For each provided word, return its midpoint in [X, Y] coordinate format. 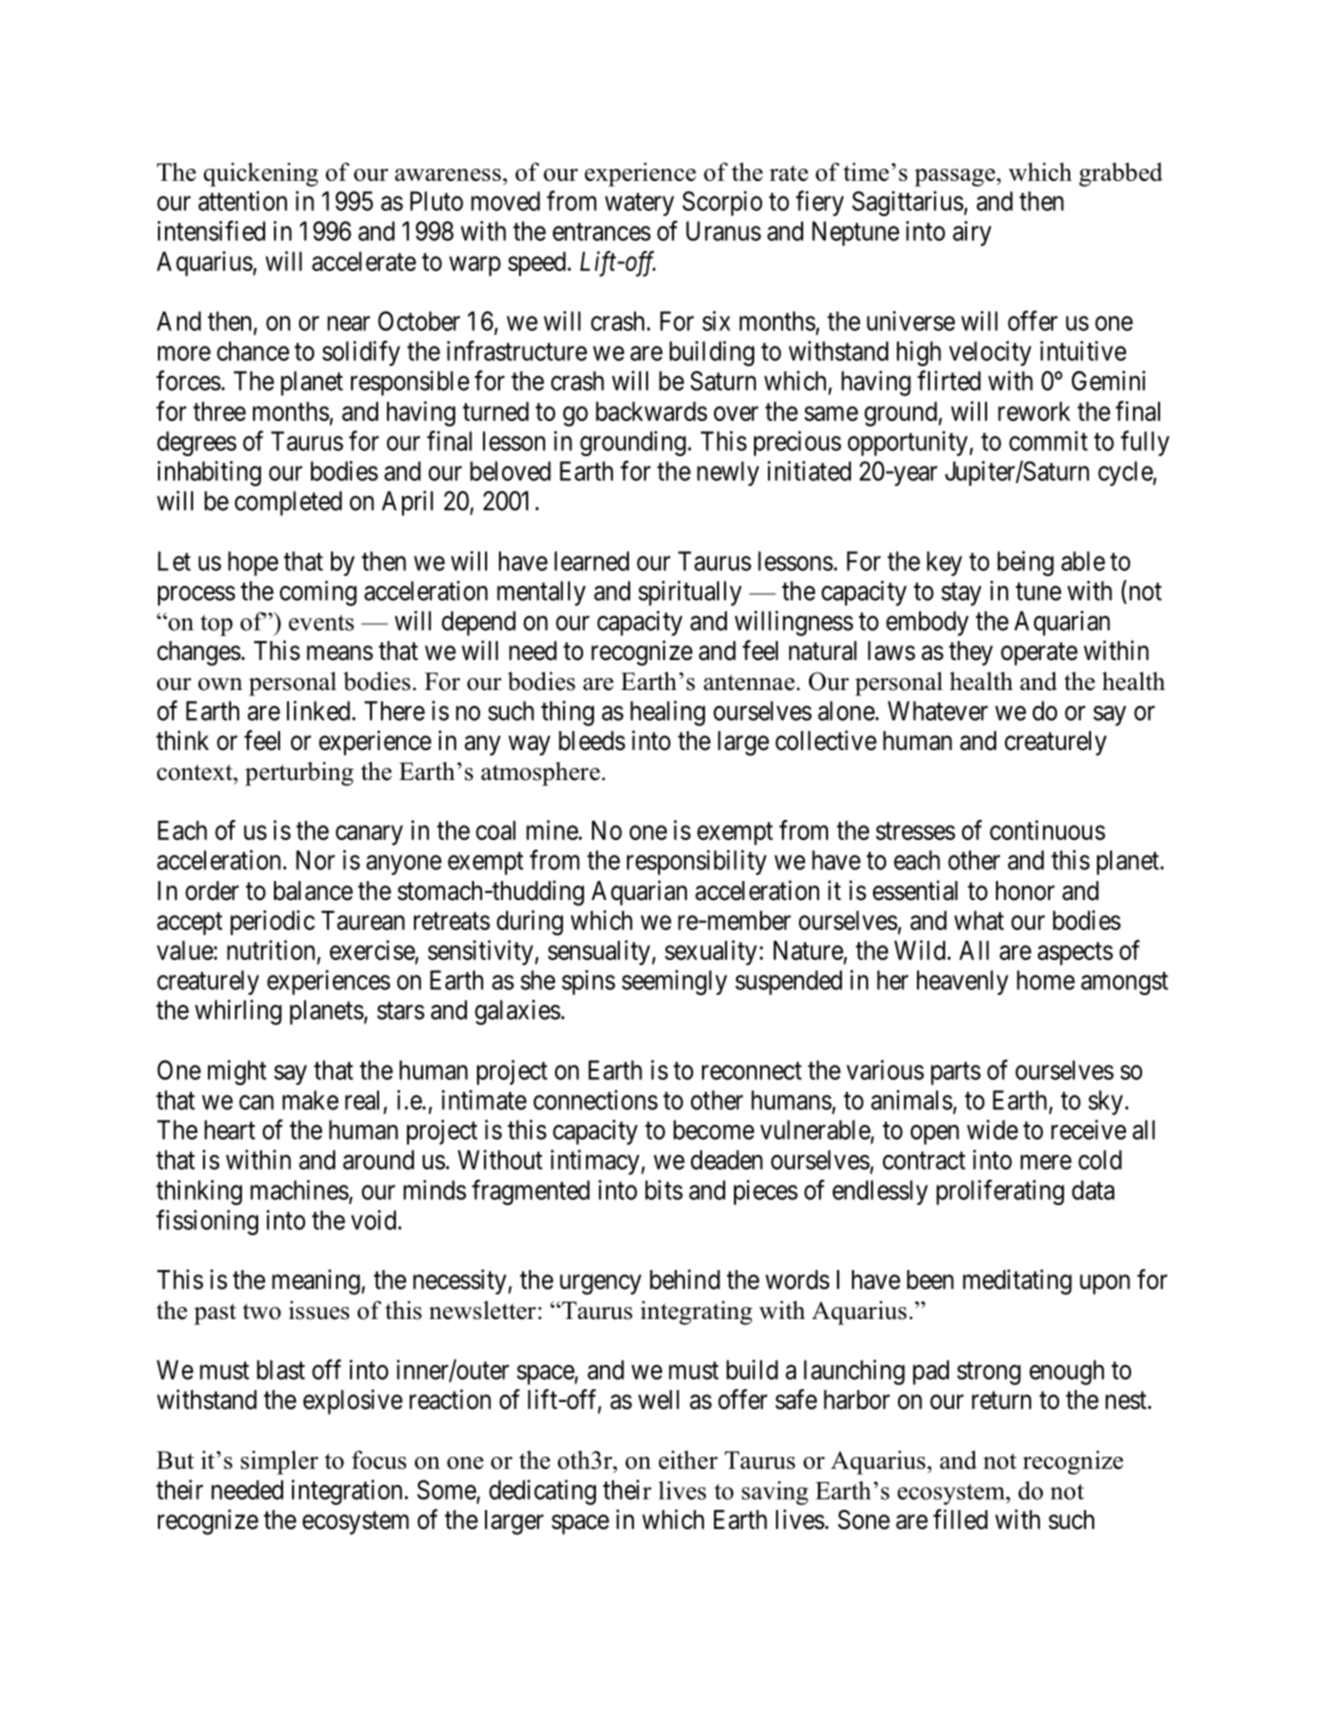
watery [639, 204]
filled [960, 1519]
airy [972, 233]
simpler [279, 1462]
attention [242, 201]
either [688, 1459]
